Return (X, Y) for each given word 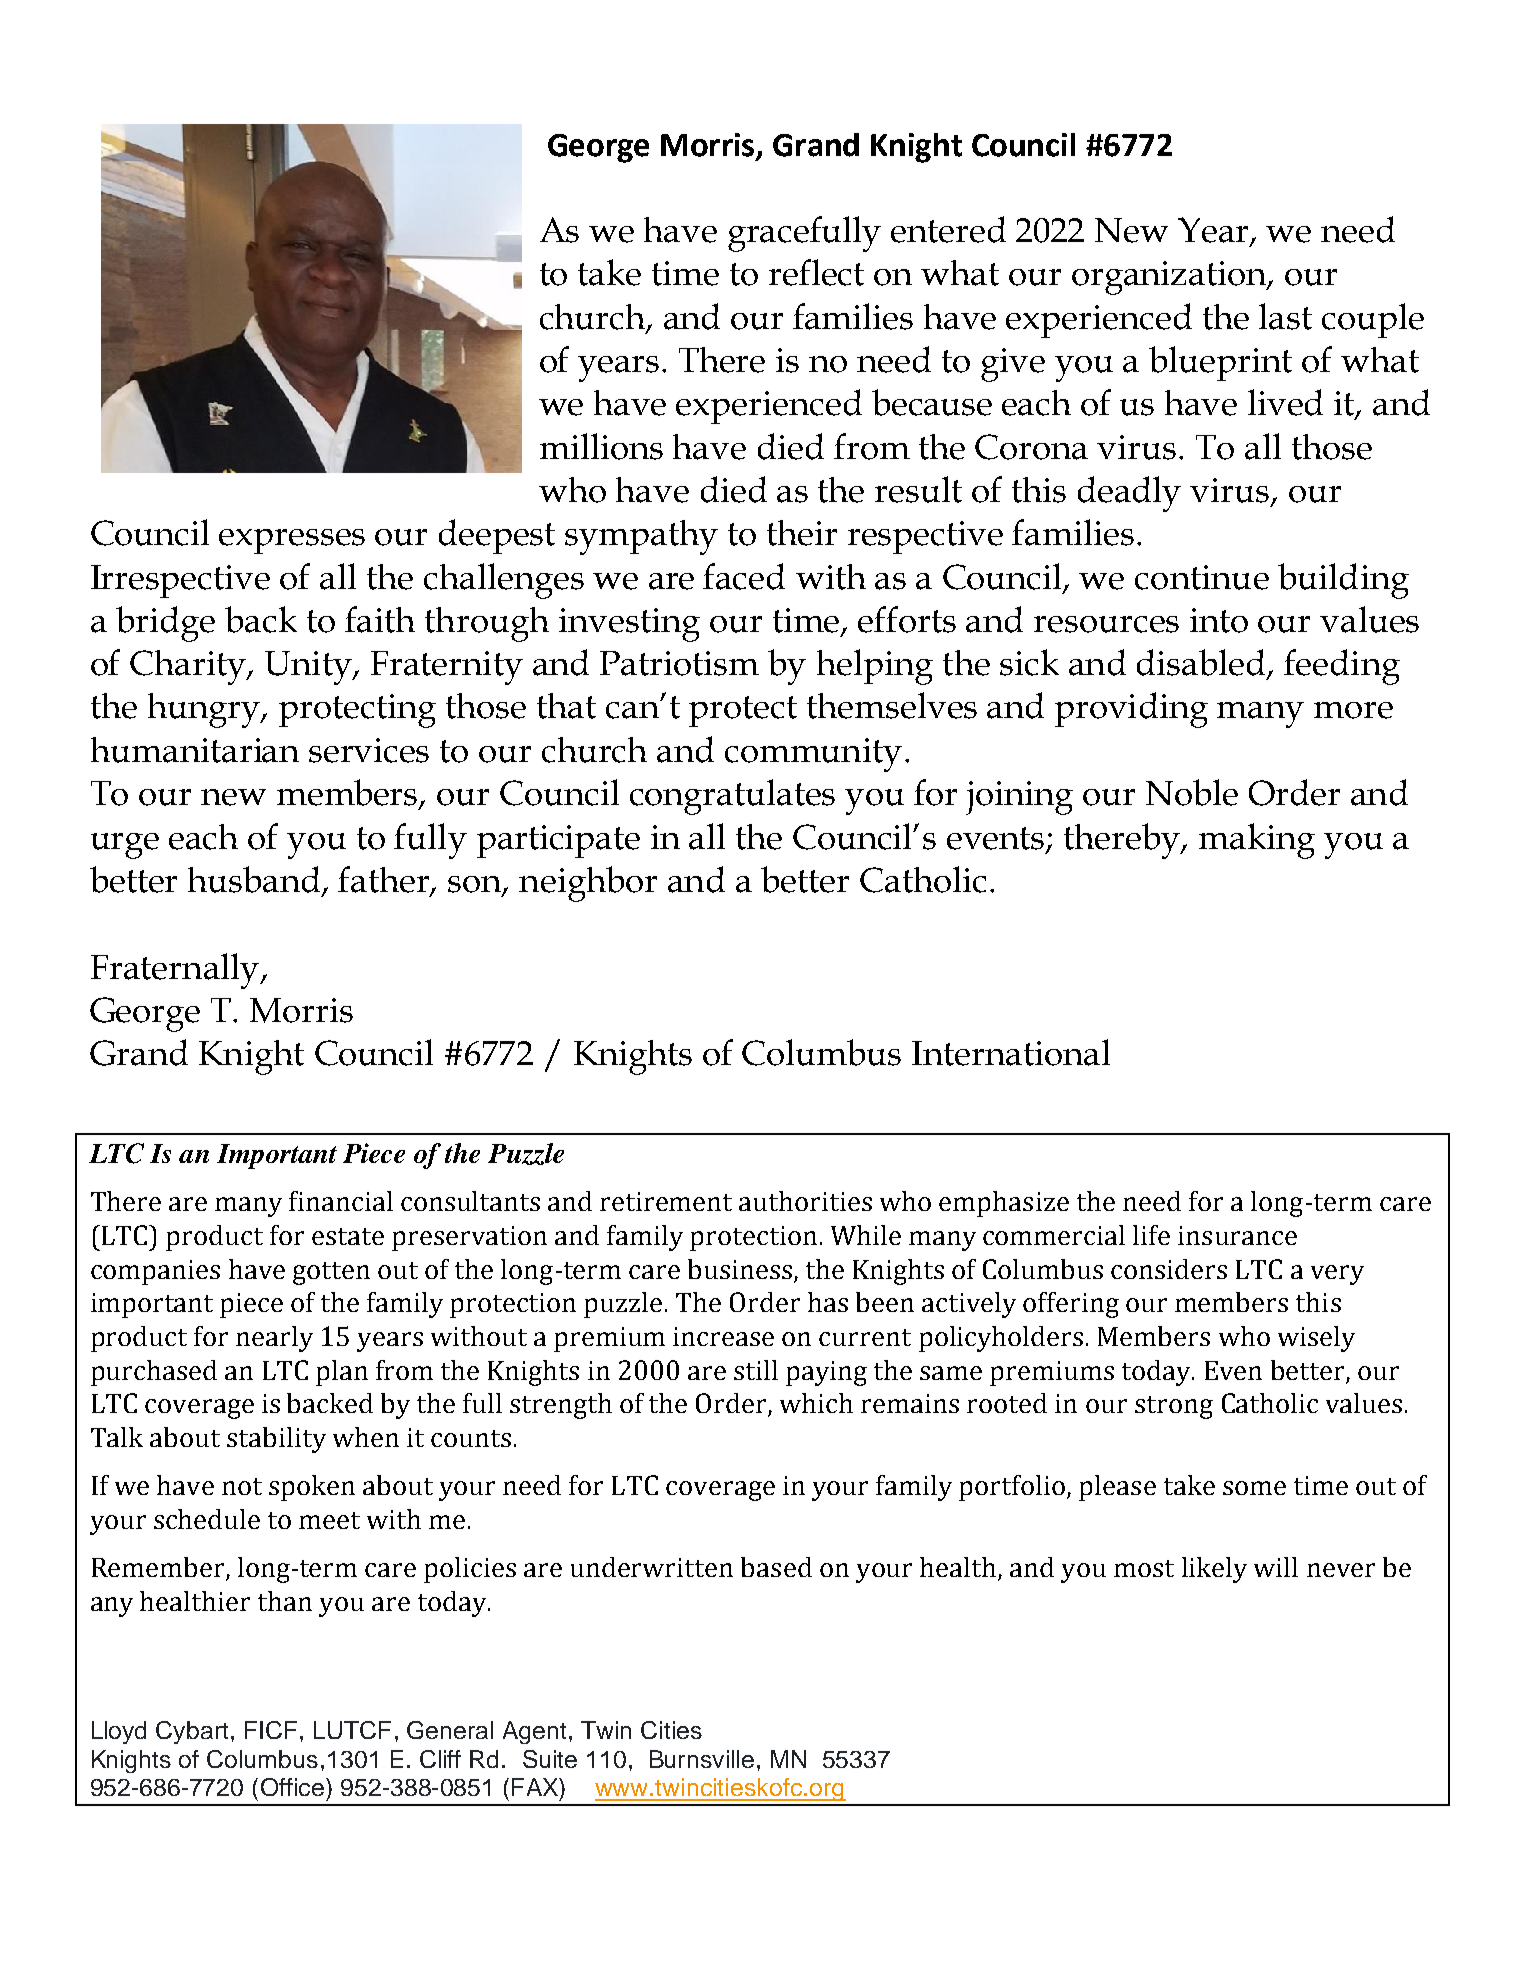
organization (1170, 278)
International (1011, 1052)
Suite (550, 1759)
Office (292, 1787)
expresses (292, 541)
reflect (816, 272)
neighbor (588, 884)
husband (255, 880)
